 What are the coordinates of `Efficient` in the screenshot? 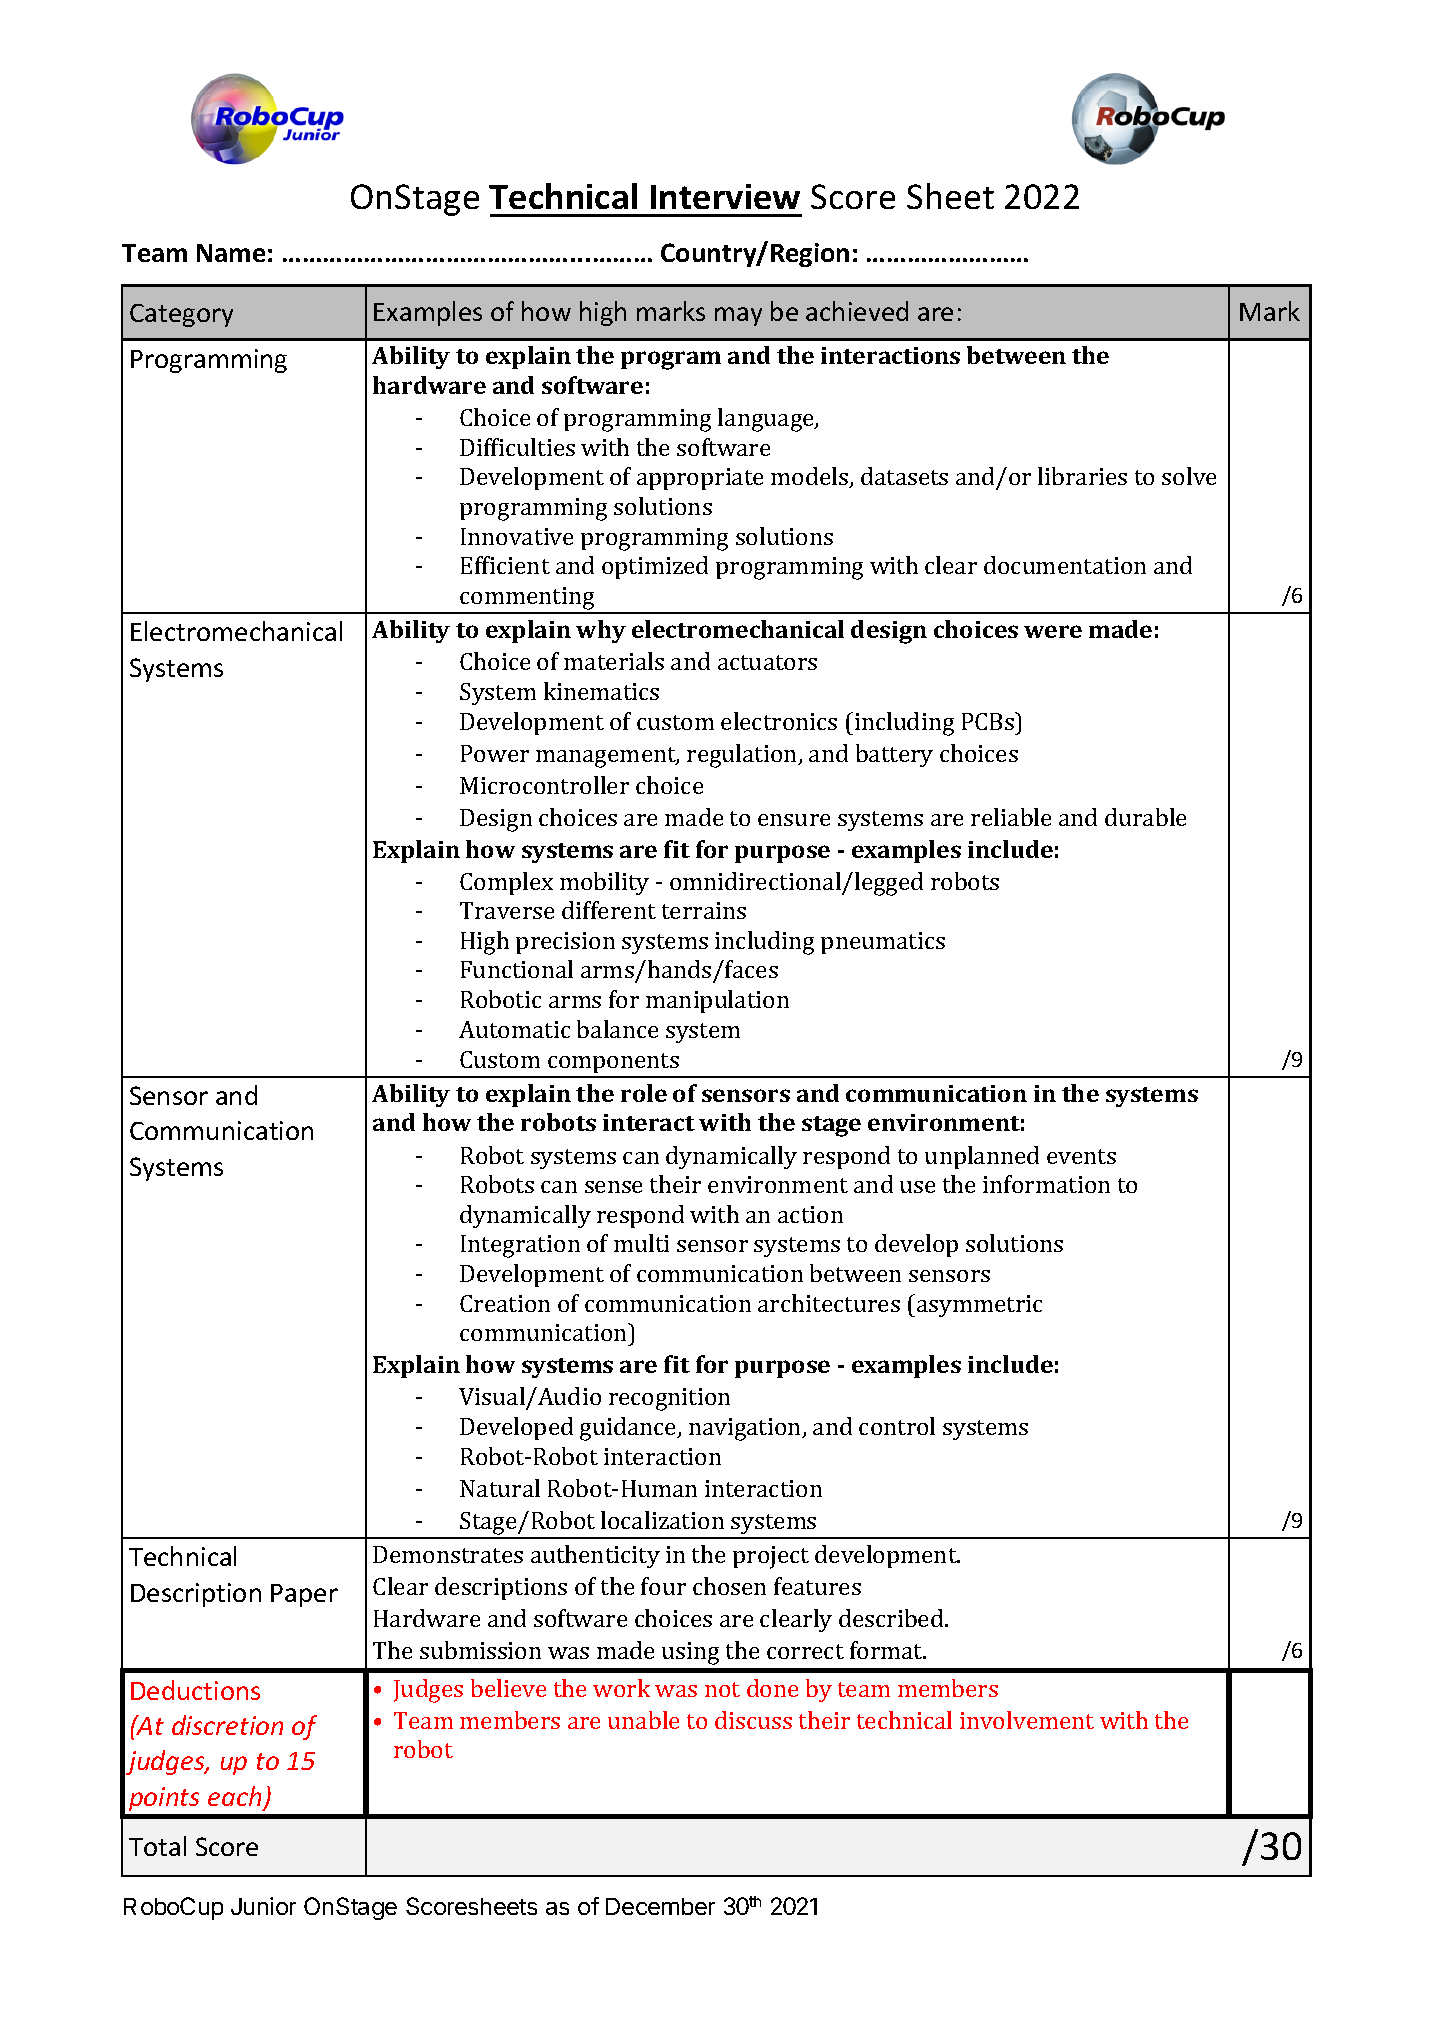 It's located at (505, 565).
